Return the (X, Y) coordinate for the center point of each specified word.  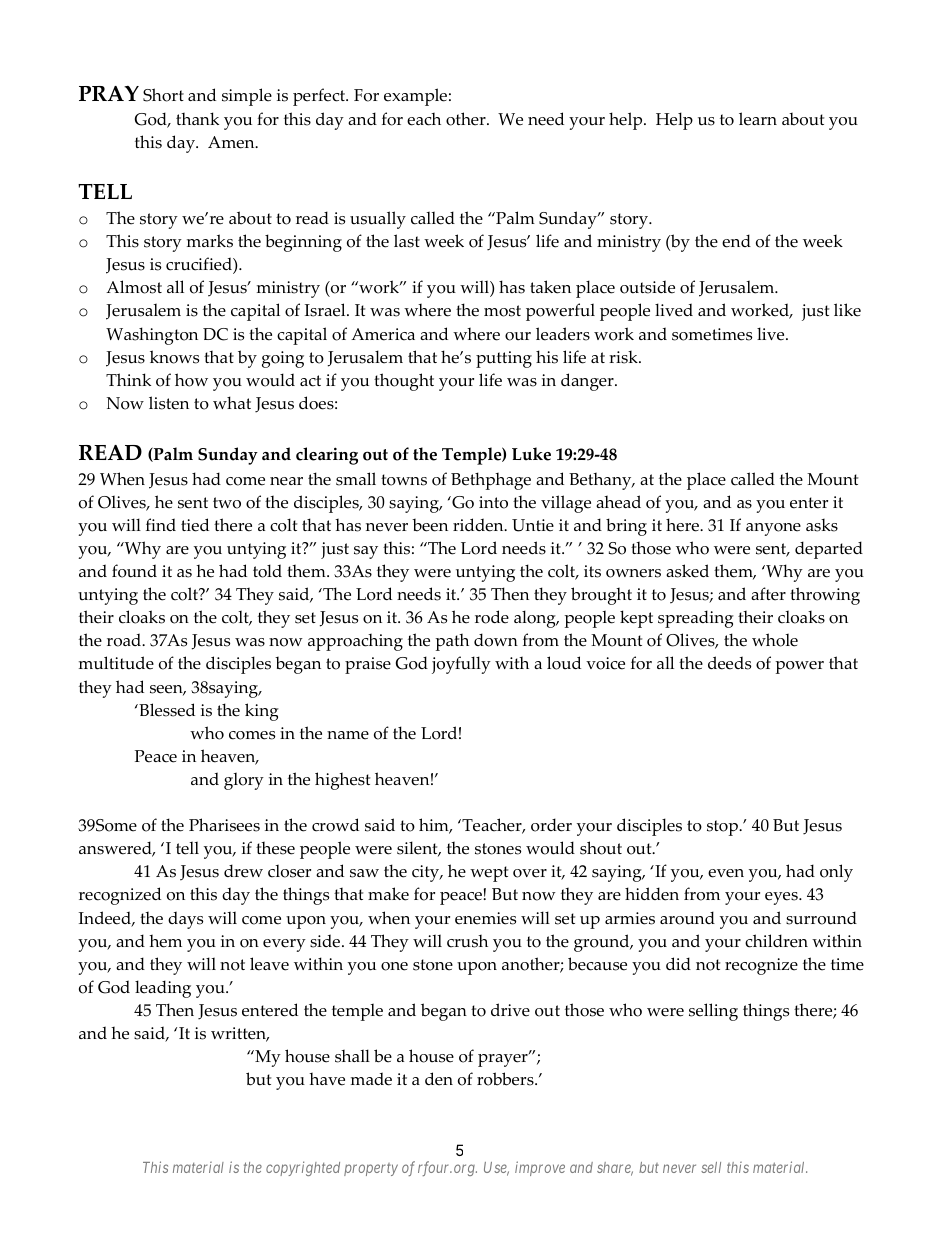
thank (197, 118)
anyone (773, 529)
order (551, 825)
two (227, 503)
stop (723, 828)
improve (540, 1168)
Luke (531, 454)
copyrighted (303, 1168)
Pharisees (224, 825)
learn (758, 119)
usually (378, 220)
